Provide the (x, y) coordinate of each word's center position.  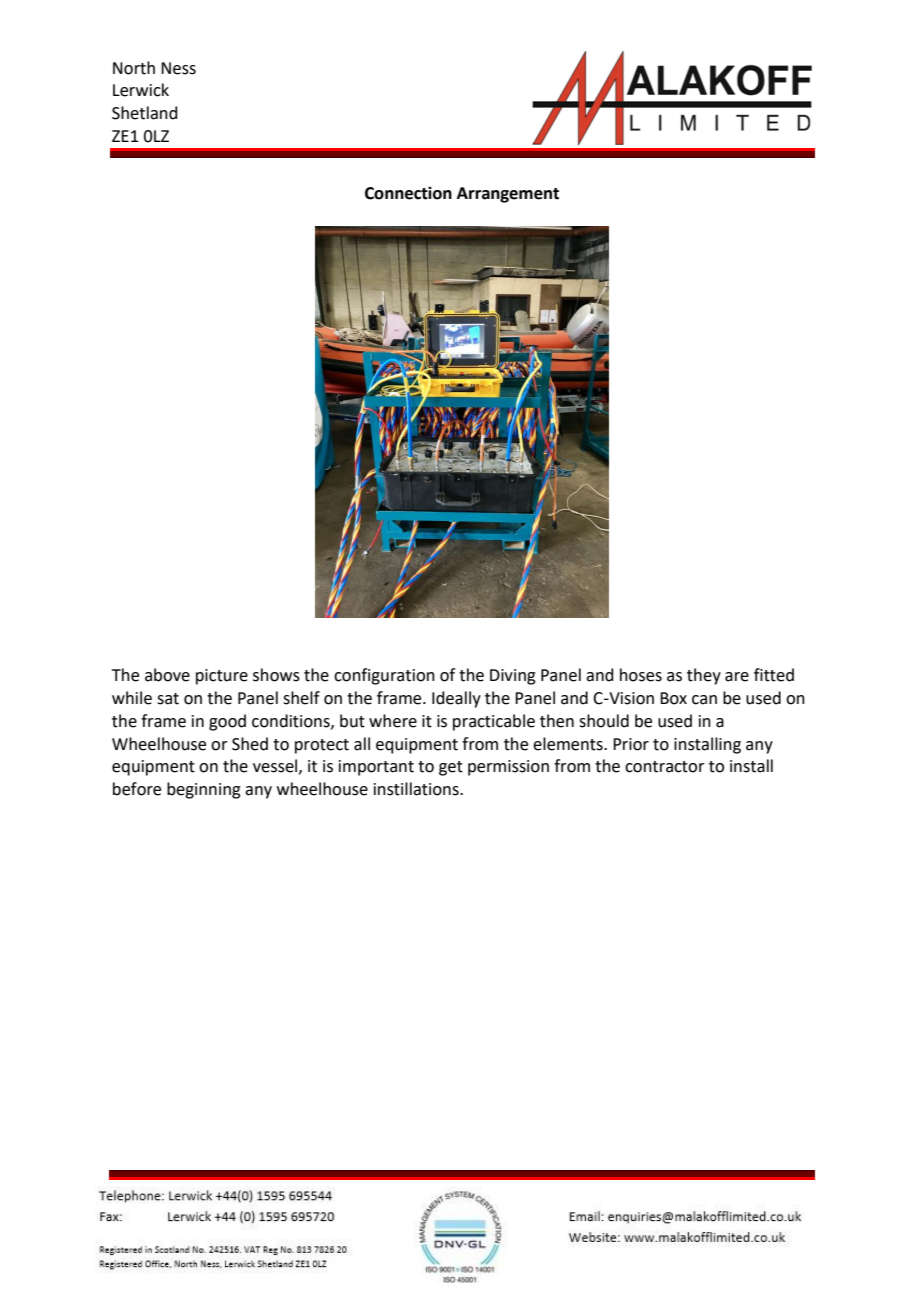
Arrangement (508, 195)
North (134, 68)
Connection (408, 193)
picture (222, 677)
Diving (513, 677)
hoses (641, 675)
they (704, 676)
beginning (204, 790)
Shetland (145, 113)
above (167, 675)
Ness (178, 68)
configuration (384, 676)
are (737, 677)
